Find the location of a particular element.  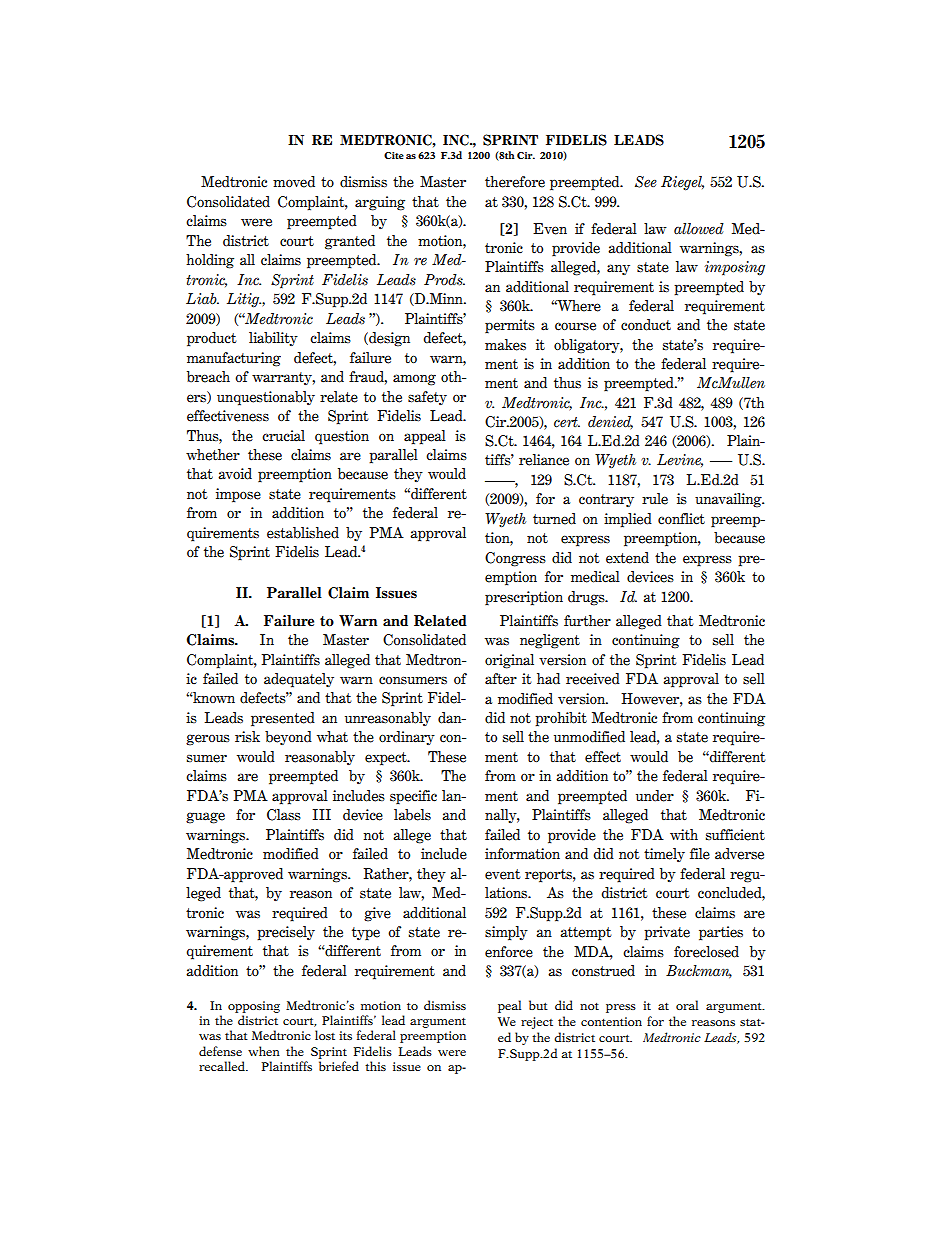

Class is located at coordinates (284, 815).
